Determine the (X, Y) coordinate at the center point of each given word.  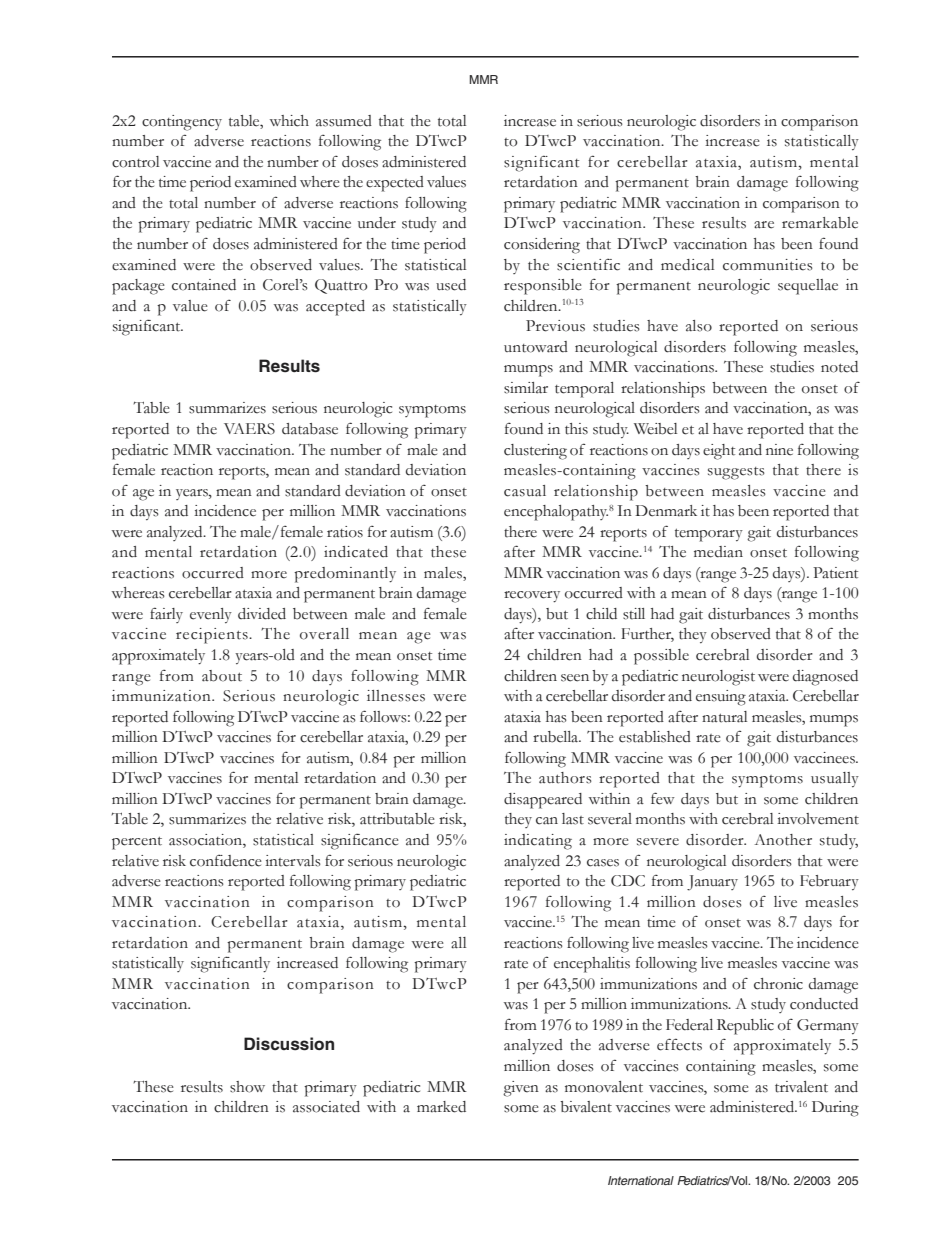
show (247, 1087)
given (521, 1089)
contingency (182, 123)
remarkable (820, 223)
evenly (211, 615)
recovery (532, 597)
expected (395, 184)
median (718, 552)
